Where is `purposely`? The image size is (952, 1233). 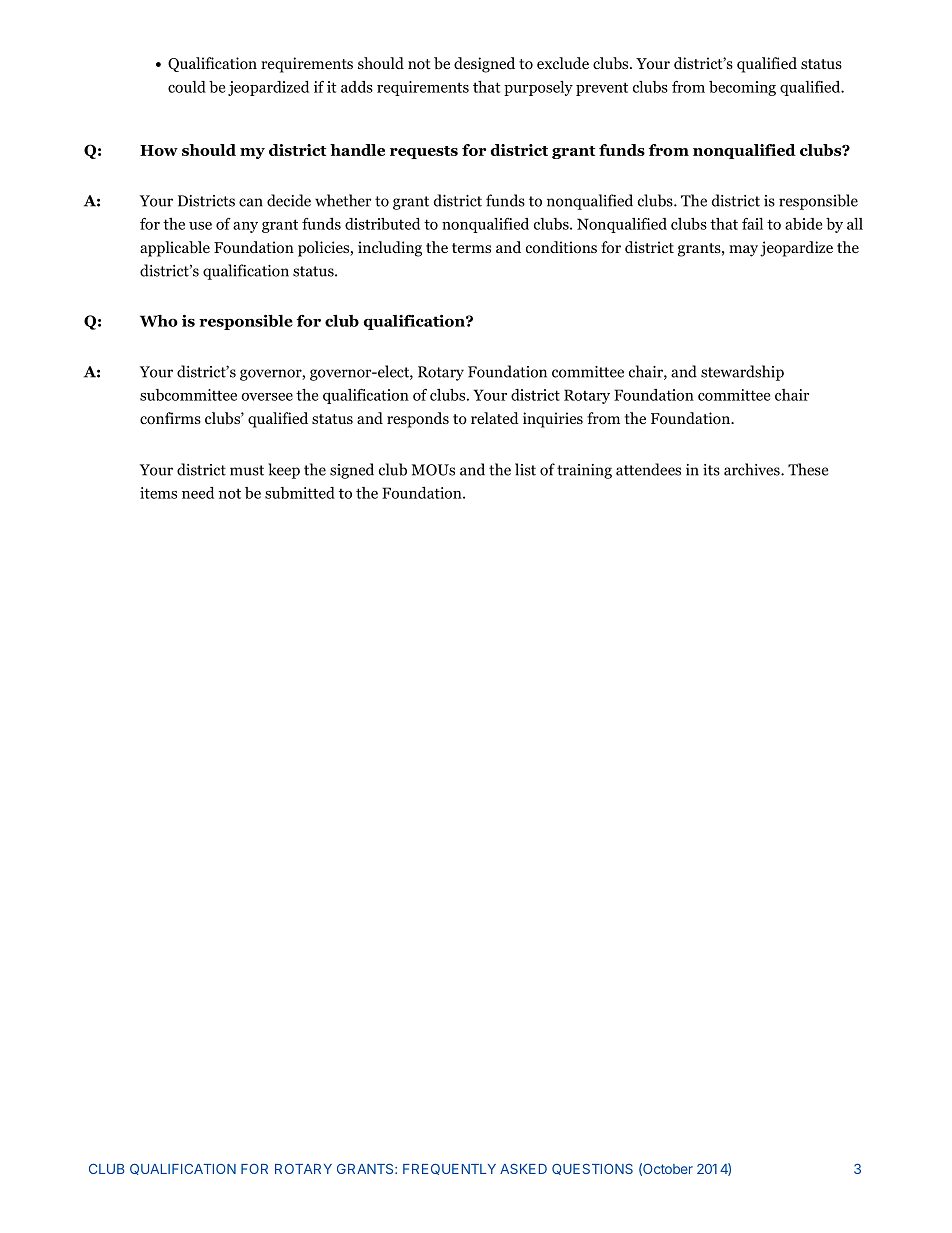
purposely is located at coordinates (538, 88).
